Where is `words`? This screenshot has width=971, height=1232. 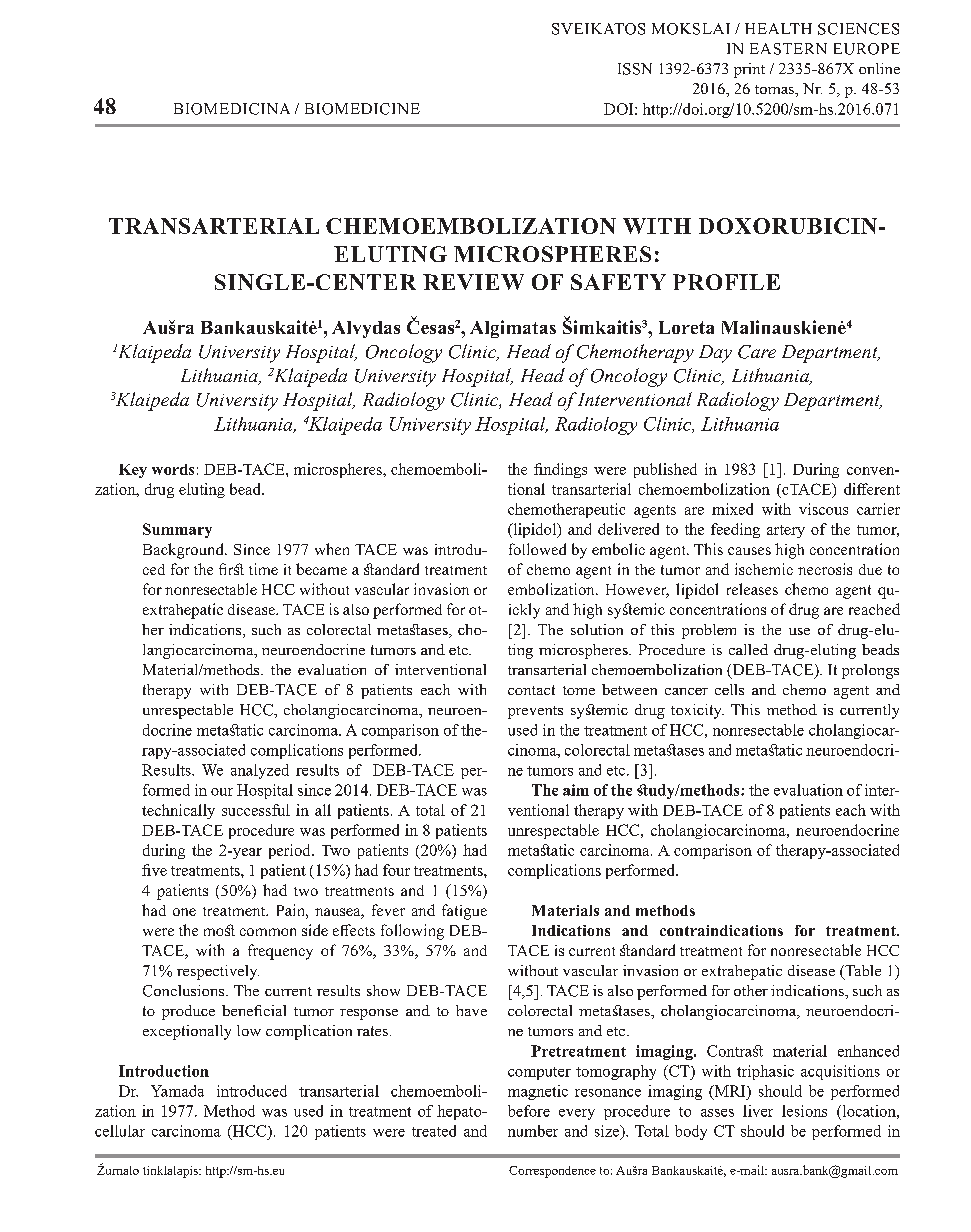 words is located at coordinates (173, 469).
